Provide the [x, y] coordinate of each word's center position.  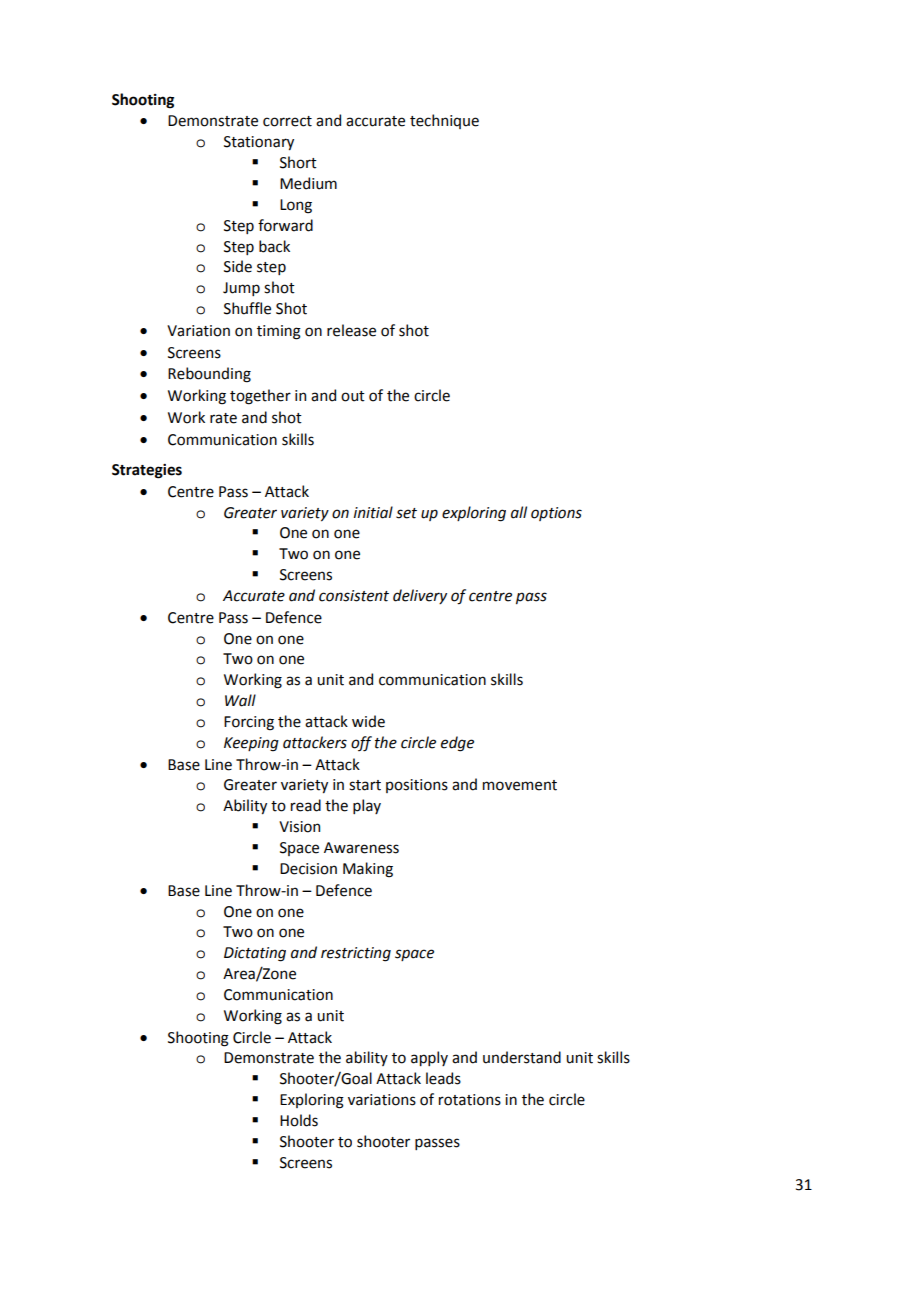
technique [444, 121]
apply [429, 1058]
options [556, 514]
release [351, 330]
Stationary [259, 143]
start [365, 785]
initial [373, 512]
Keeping [251, 744]
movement [520, 785]
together [260, 397]
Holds [299, 1120]
